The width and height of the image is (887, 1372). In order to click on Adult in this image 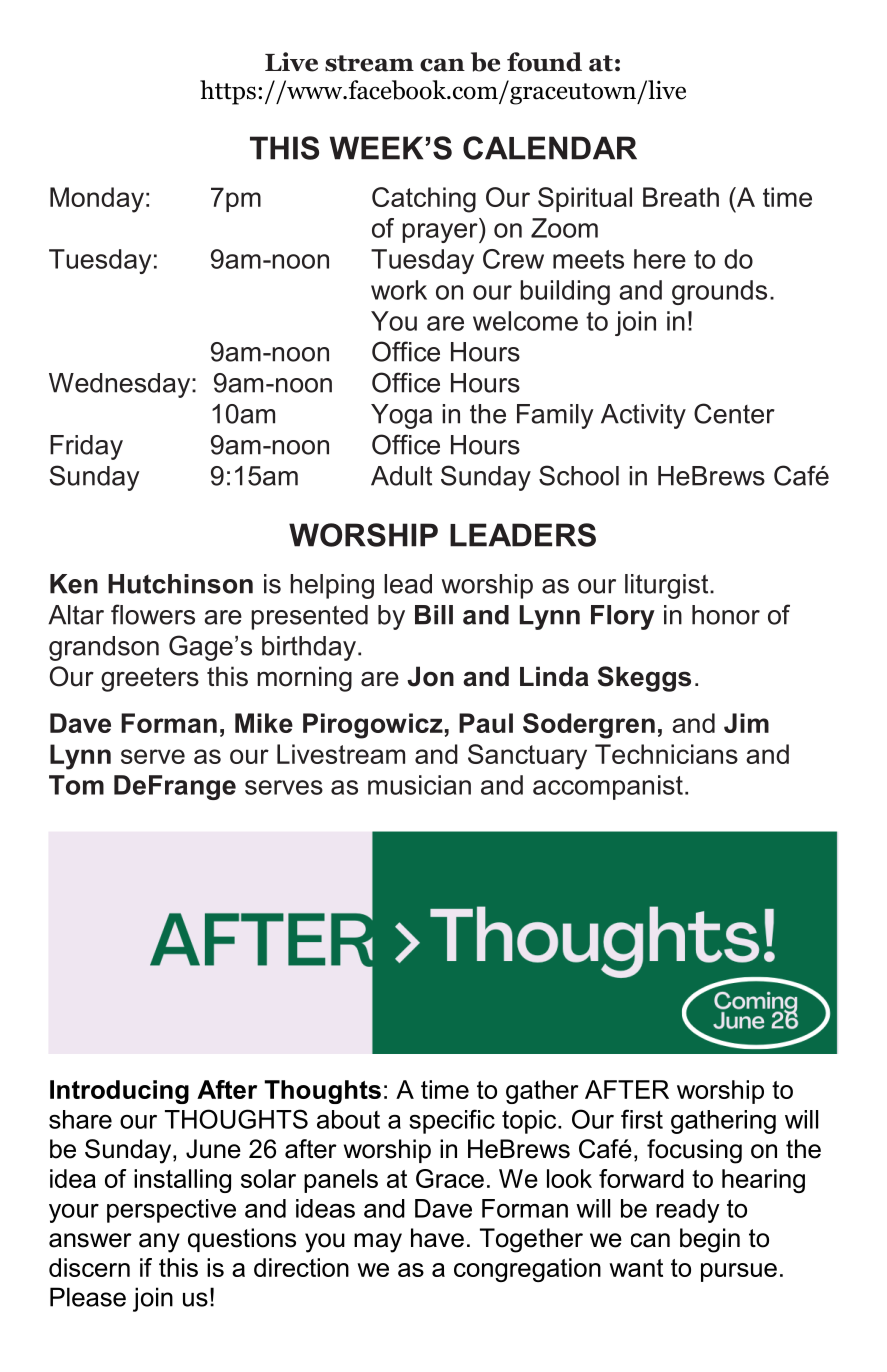, I will do `click(401, 476)`.
